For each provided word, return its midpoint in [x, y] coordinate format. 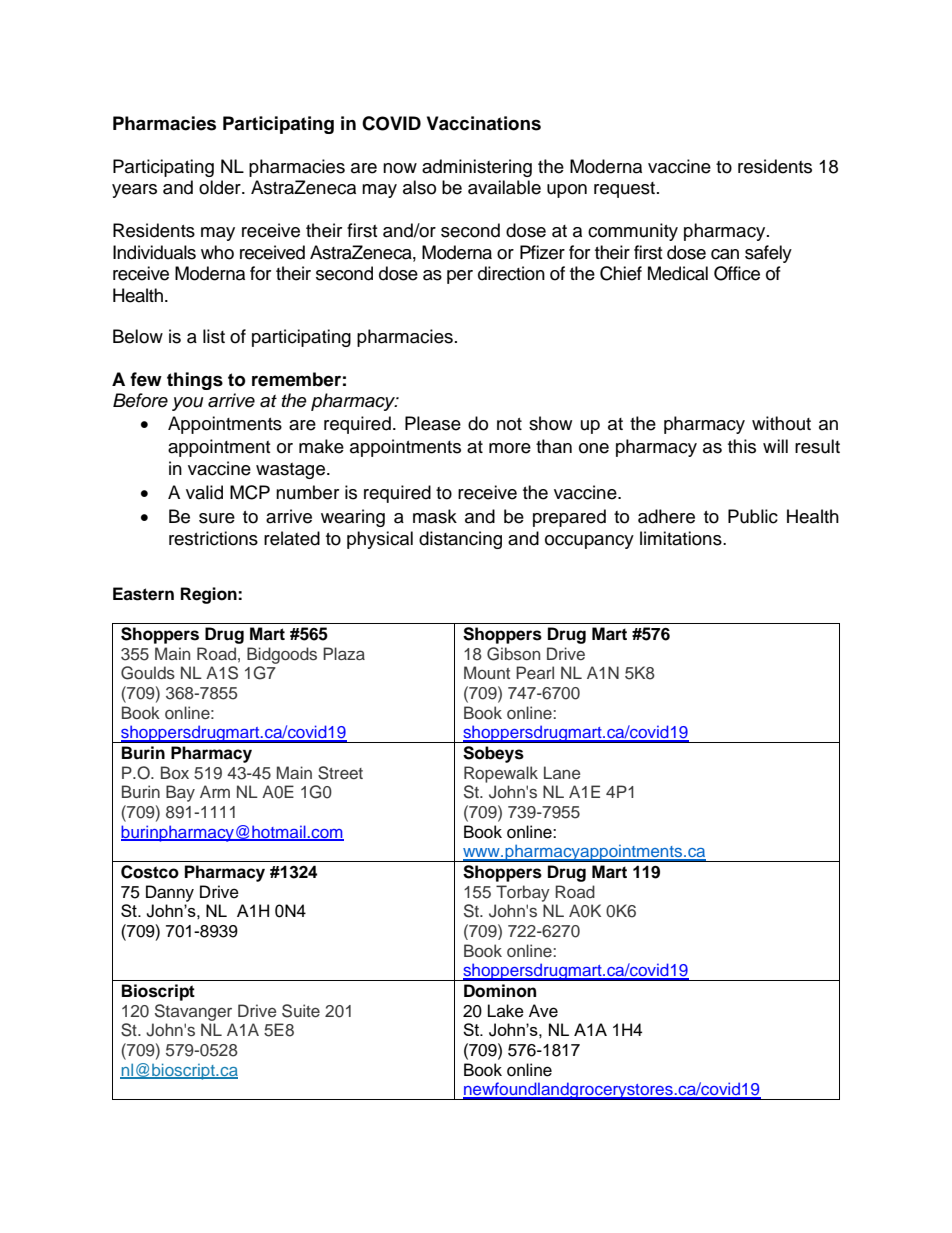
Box [175, 772]
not [509, 424]
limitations [682, 538]
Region [210, 595]
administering [477, 168]
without [781, 423]
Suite [301, 1011]
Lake [506, 1011]
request [626, 190]
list [214, 336]
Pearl [535, 672]
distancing [460, 540]
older [221, 187]
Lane [562, 772]
